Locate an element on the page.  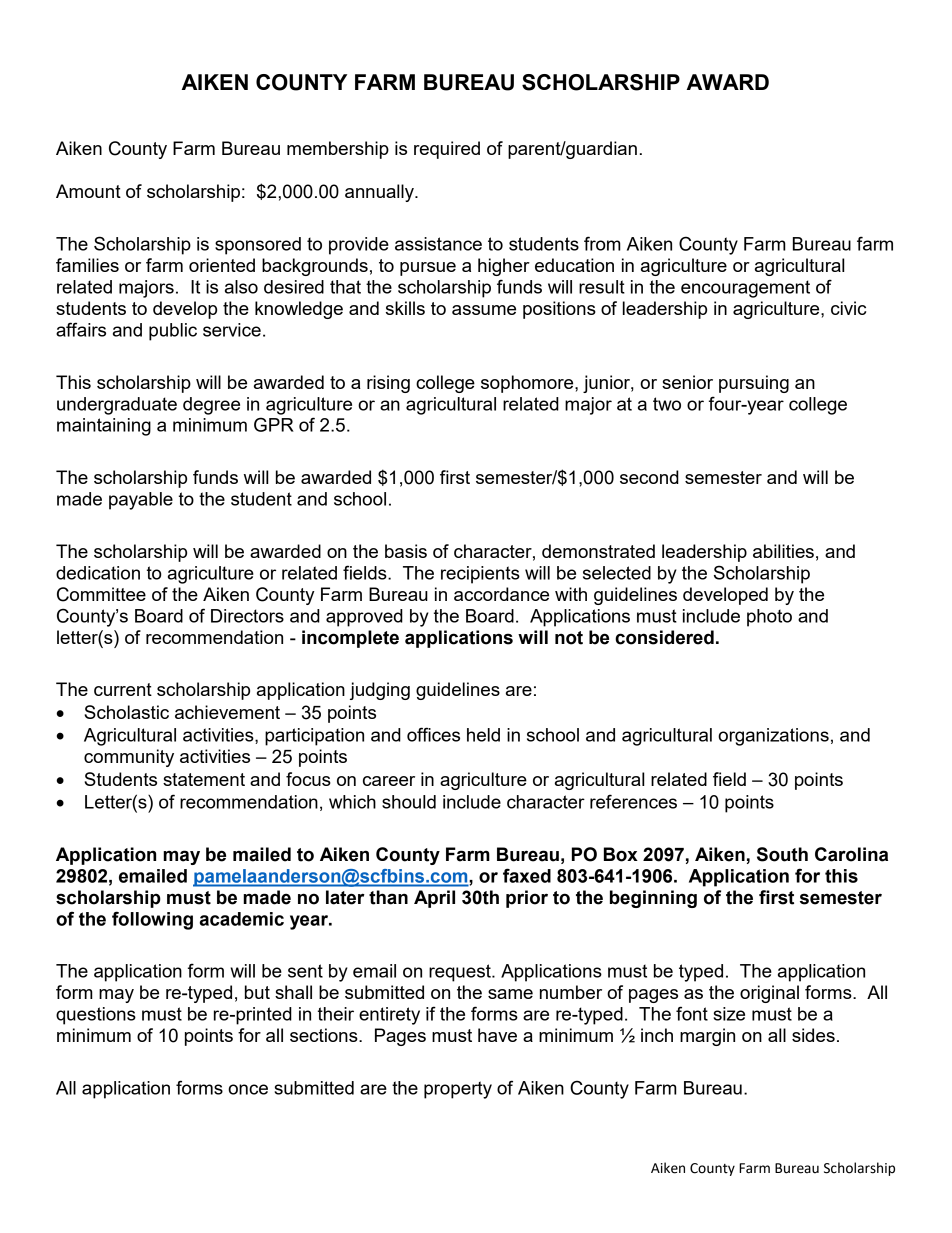
statement is located at coordinates (204, 779).
